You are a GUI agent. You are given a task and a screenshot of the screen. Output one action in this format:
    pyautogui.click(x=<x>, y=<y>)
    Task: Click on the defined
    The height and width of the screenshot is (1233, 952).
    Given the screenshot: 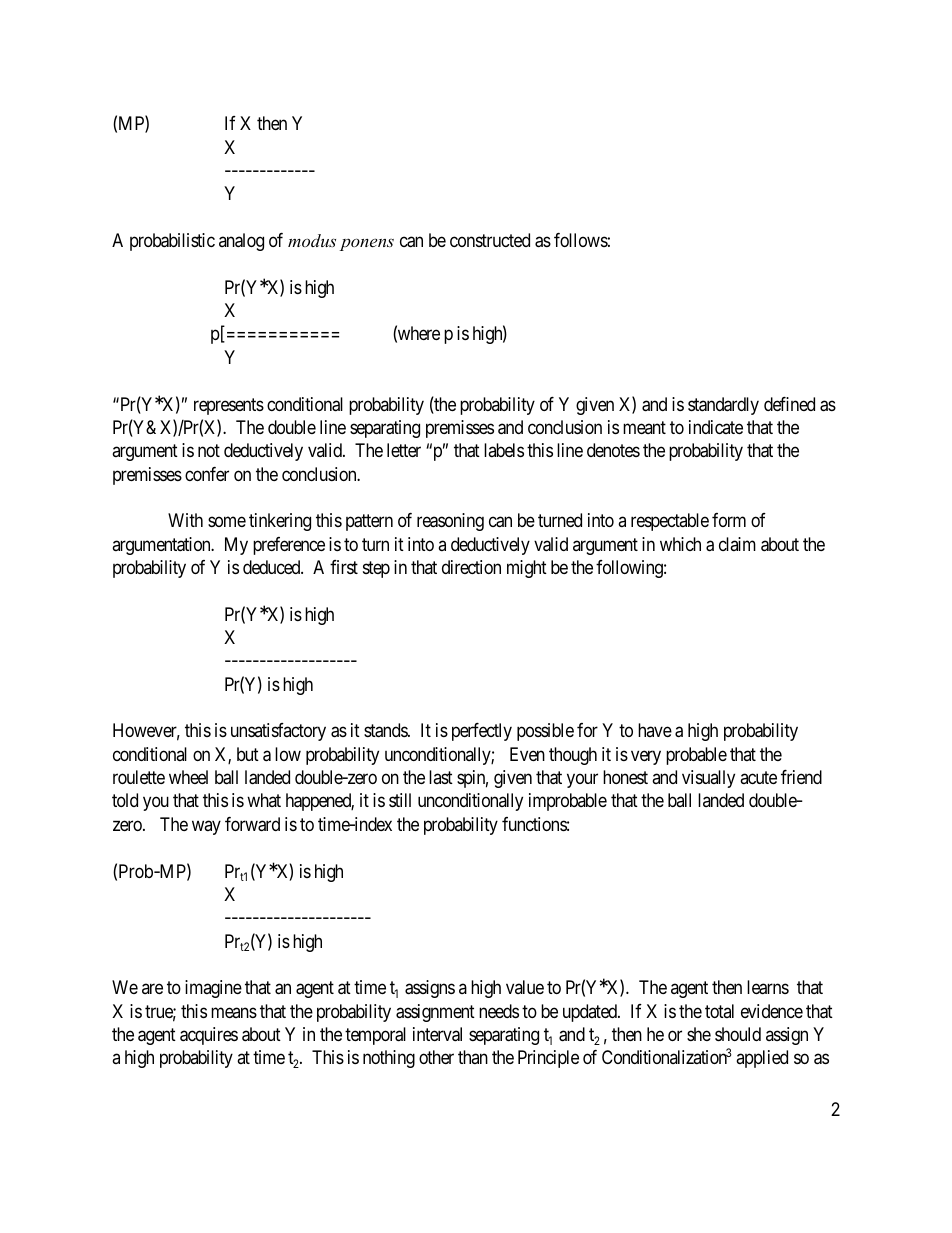 What is the action you would take?
    pyautogui.click(x=789, y=404)
